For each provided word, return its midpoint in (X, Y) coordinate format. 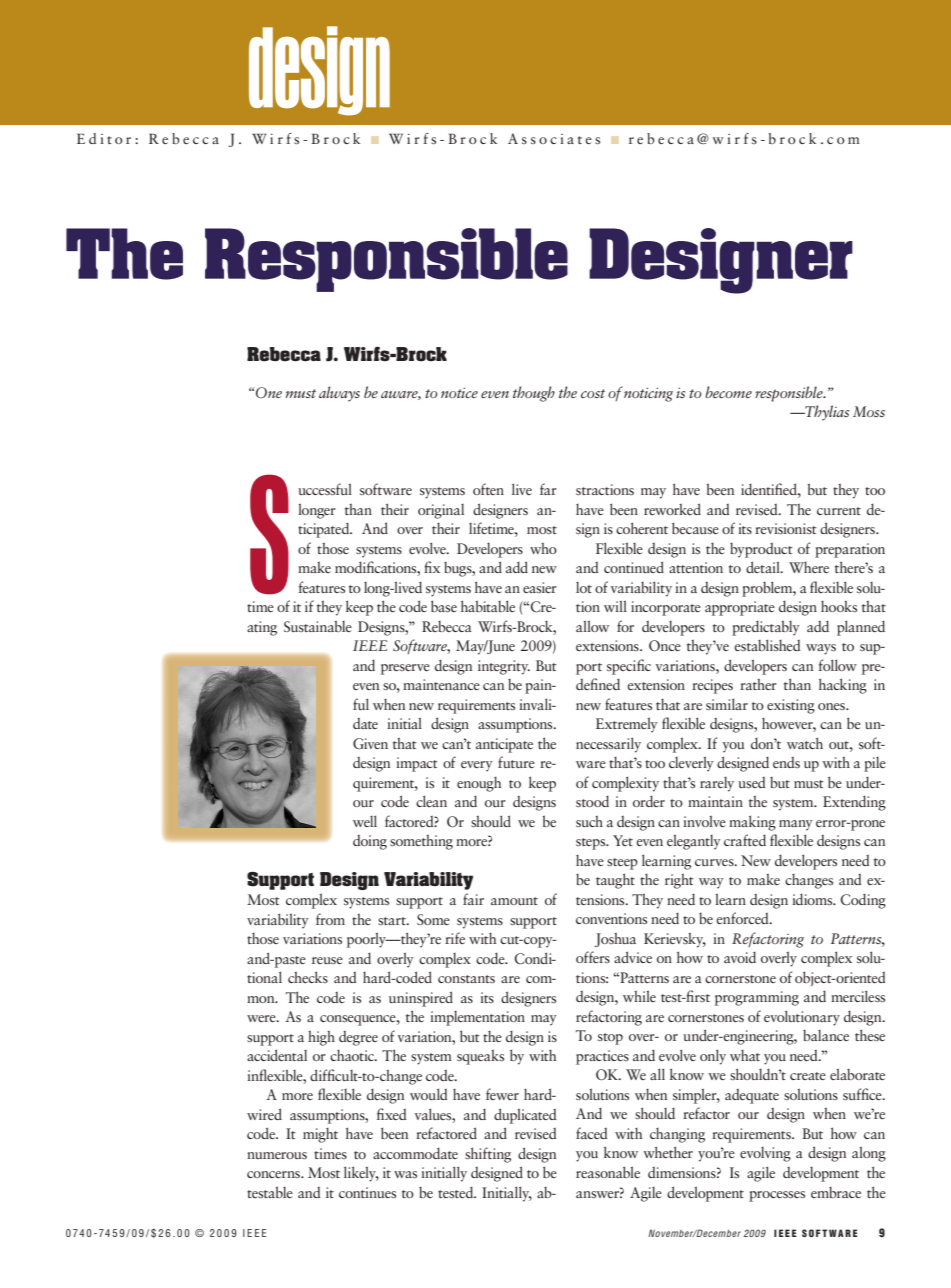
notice (459, 392)
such (589, 821)
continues (367, 1192)
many (796, 825)
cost (593, 393)
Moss (869, 411)
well (365, 821)
